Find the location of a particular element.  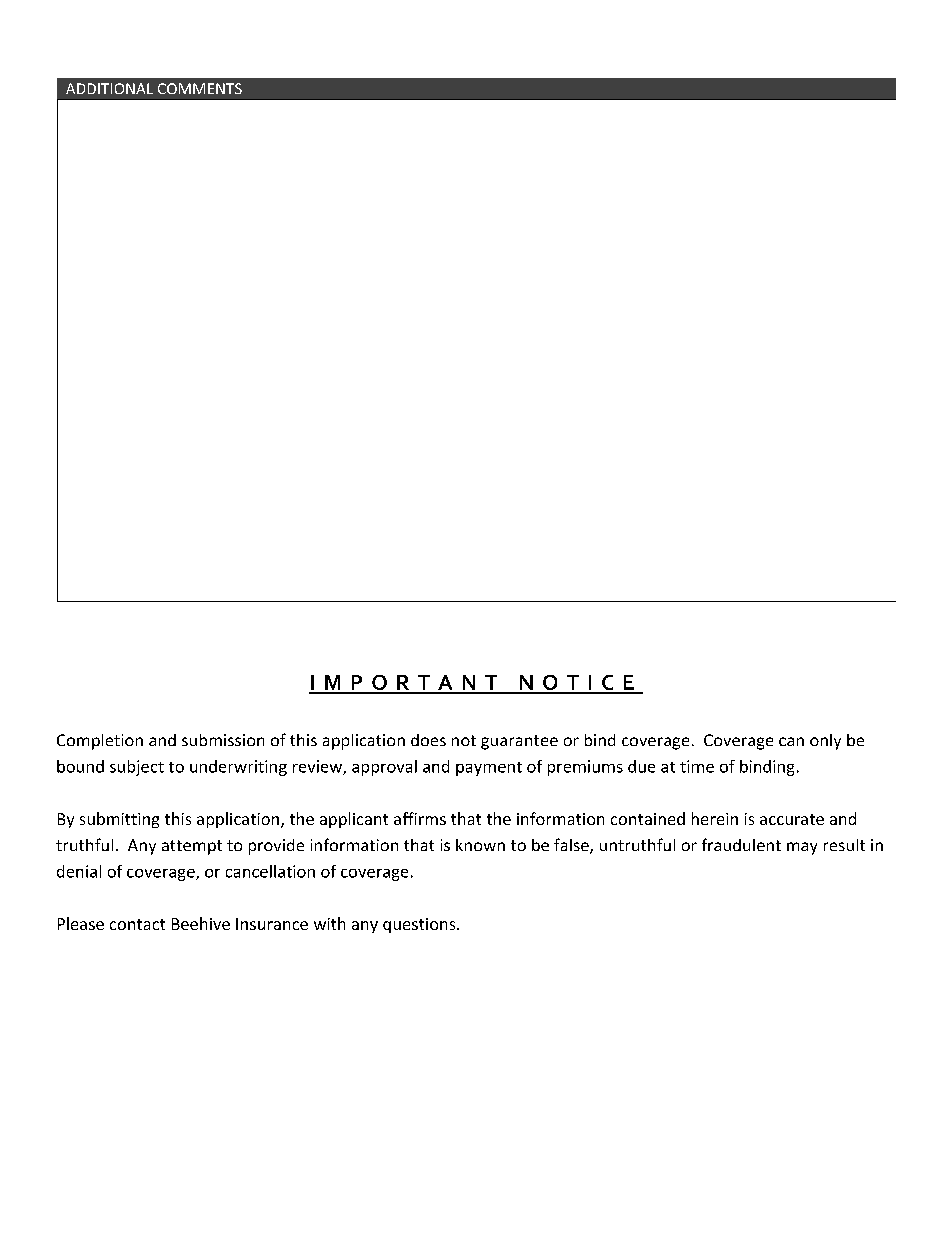

ADDITIONAL is located at coordinates (109, 88).
